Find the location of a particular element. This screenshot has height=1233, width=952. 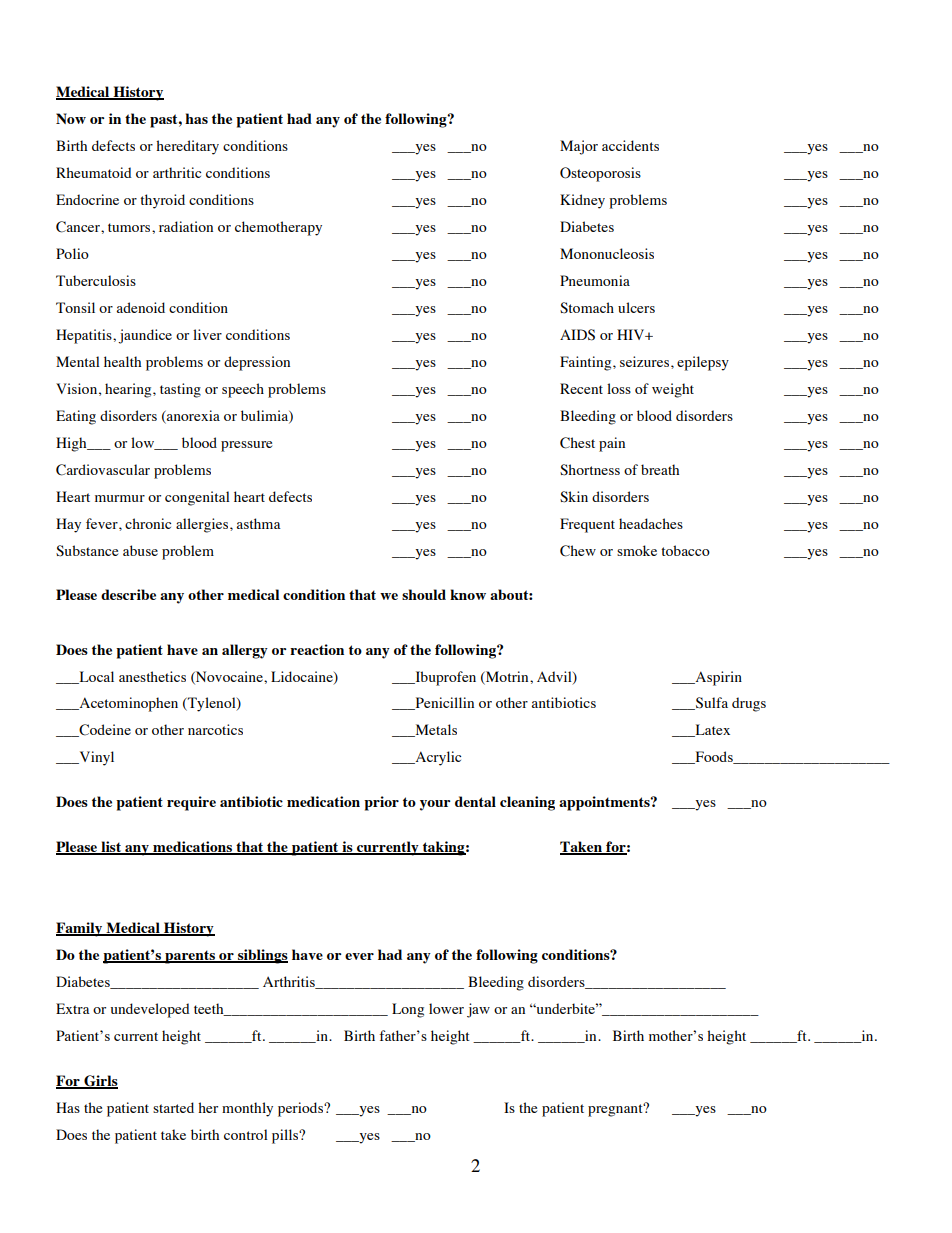

prior is located at coordinates (381, 803).
